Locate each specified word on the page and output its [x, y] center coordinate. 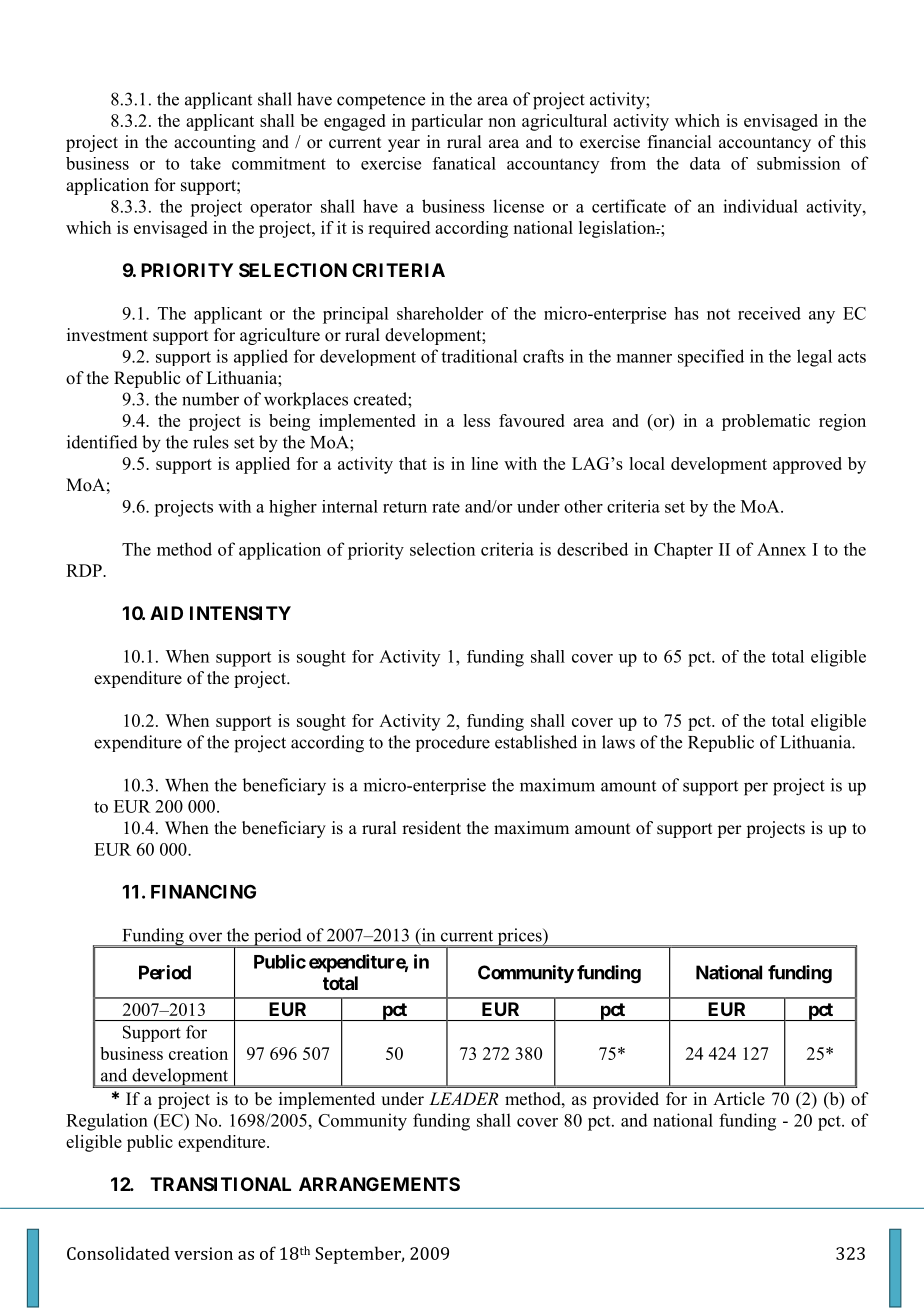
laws [618, 742]
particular [447, 122]
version [203, 1253]
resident [431, 828]
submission [798, 163]
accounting [215, 143]
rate [446, 507]
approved [807, 465]
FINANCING [203, 891]
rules [211, 442]
